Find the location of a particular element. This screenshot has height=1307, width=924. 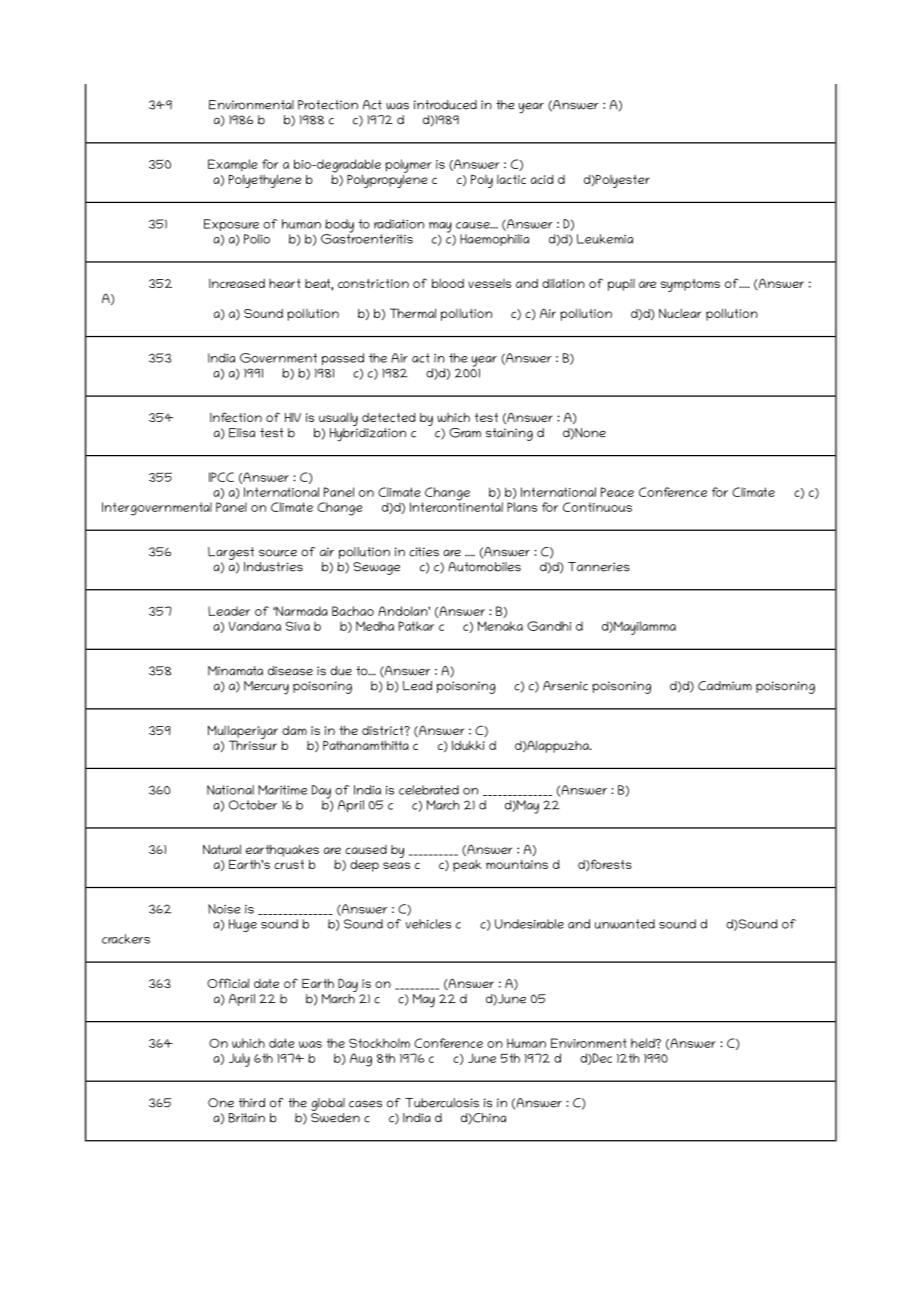

Gram is located at coordinates (465, 433).
